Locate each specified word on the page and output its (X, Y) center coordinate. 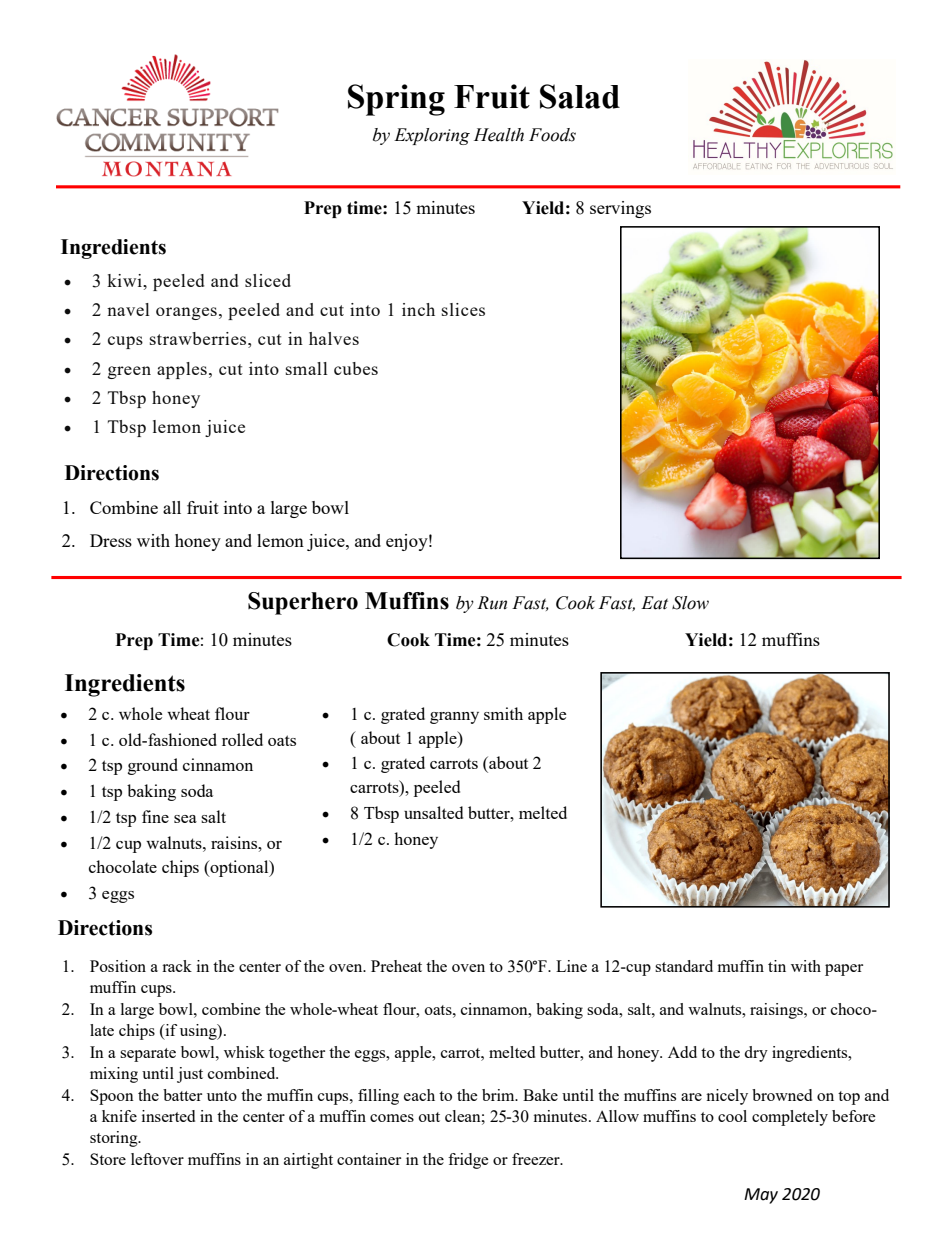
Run (492, 603)
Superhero (303, 603)
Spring (396, 100)
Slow (690, 603)
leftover (157, 1159)
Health (499, 135)
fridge (468, 1161)
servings (620, 209)
